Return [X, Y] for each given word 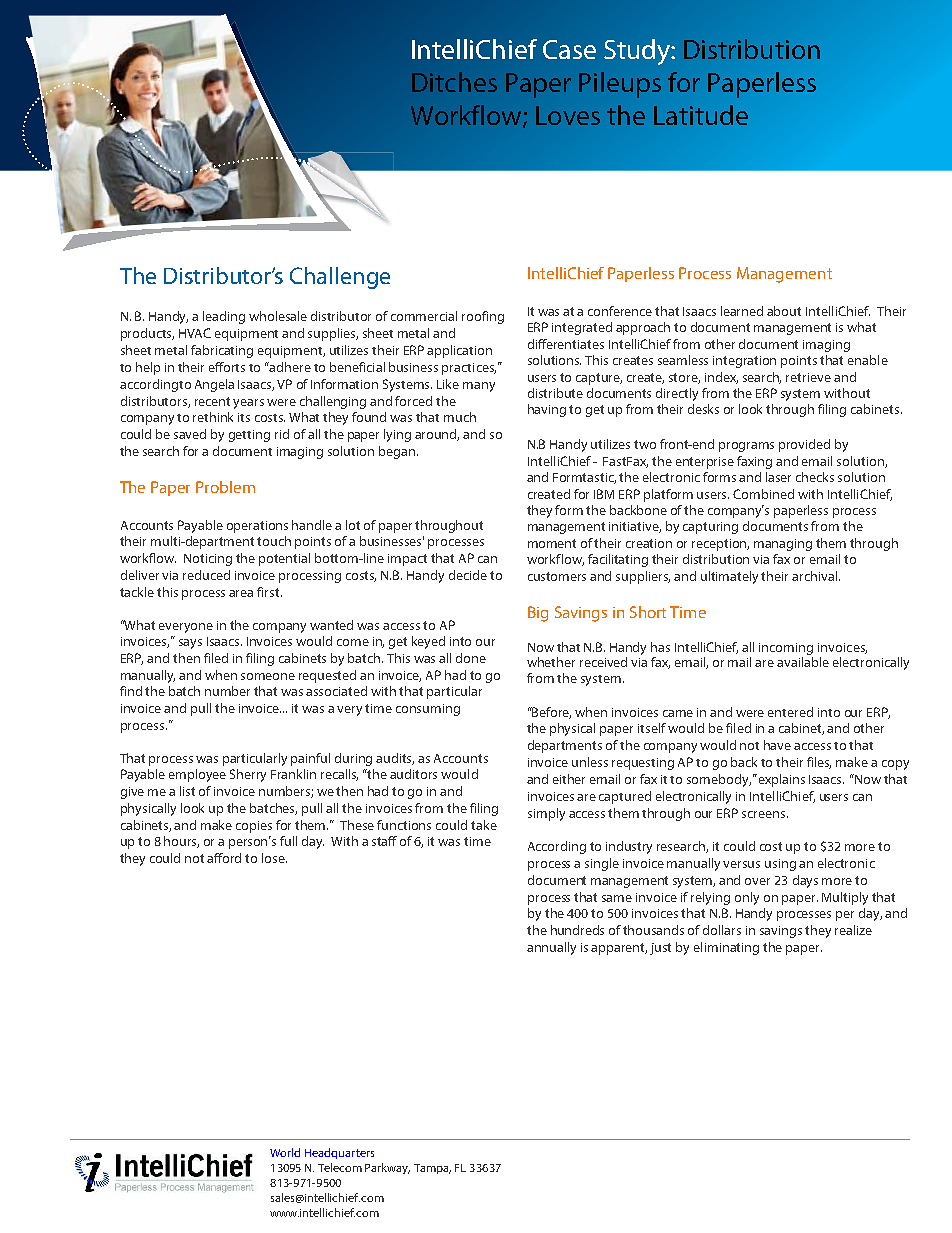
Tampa [432, 1169]
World [285, 1152]
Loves [568, 115]
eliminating [726, 948]
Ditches [454, 82]
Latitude [701, 115]
